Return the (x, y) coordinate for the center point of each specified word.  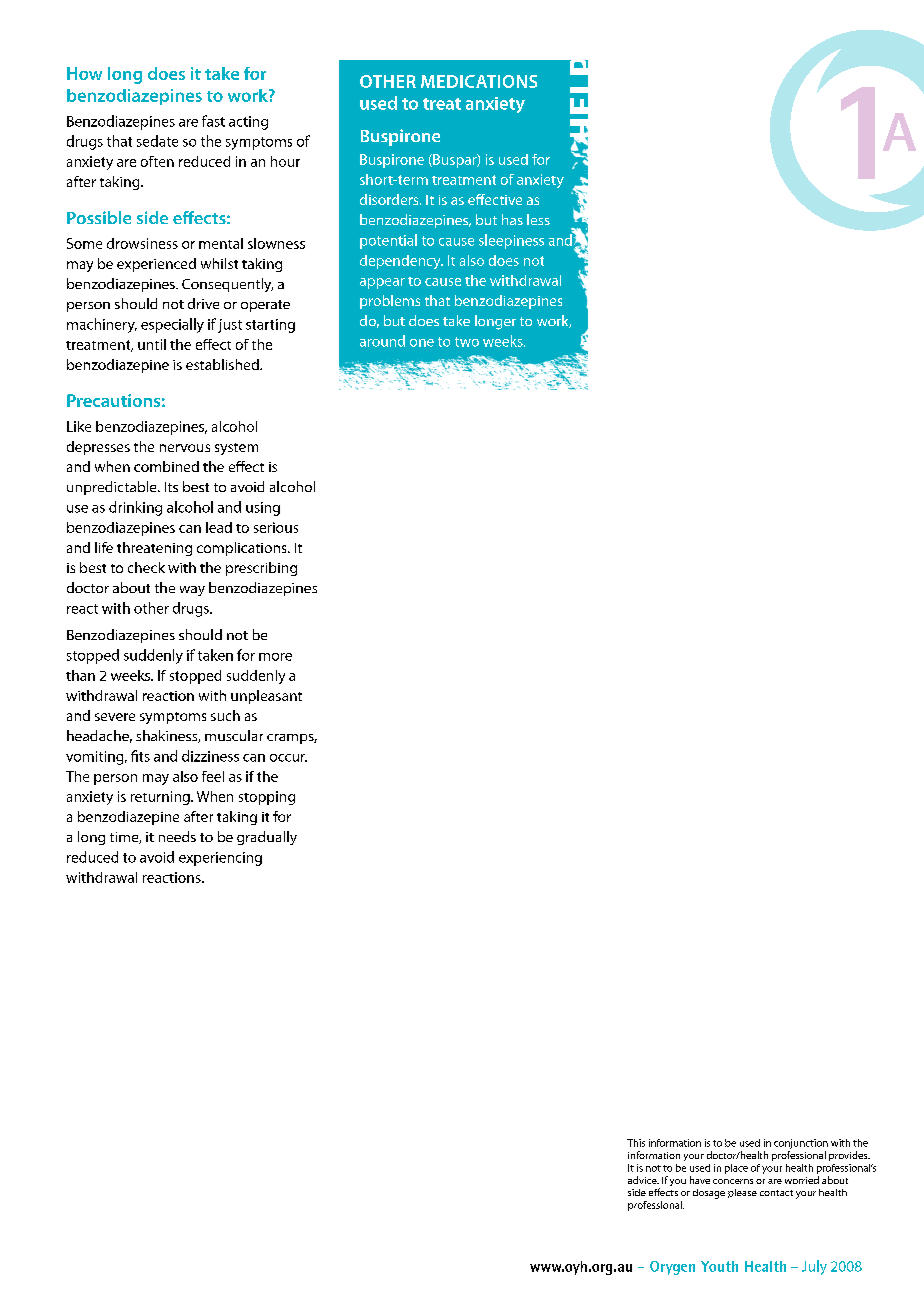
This (636, 1143)
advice (643, 1180)
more (275, 657)
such (225, 715)
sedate (157, 141)
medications (479, 81)
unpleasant (266, 697)
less (538, 219)
